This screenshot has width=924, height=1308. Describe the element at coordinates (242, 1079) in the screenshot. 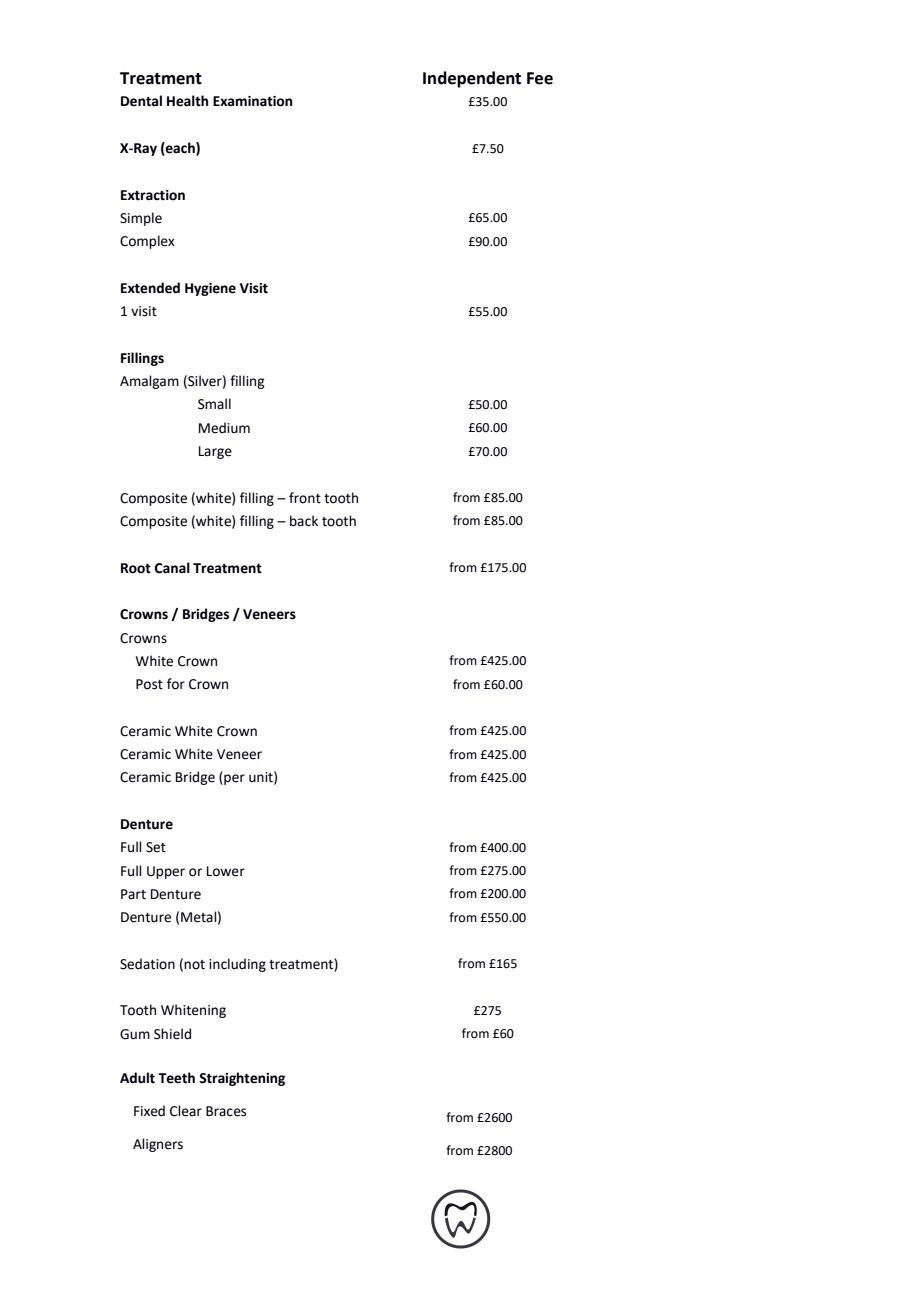

I see `Straightening` at that location.
